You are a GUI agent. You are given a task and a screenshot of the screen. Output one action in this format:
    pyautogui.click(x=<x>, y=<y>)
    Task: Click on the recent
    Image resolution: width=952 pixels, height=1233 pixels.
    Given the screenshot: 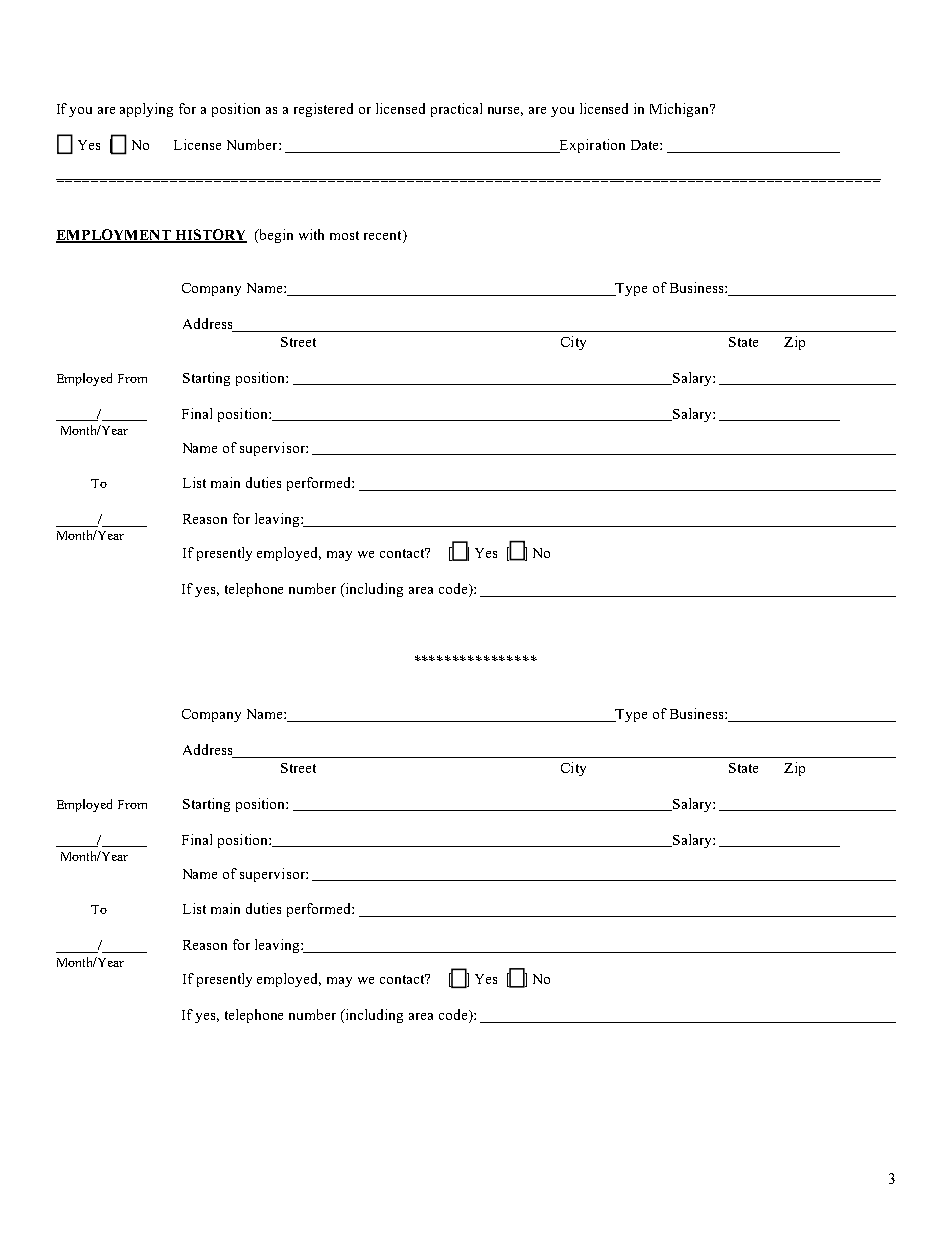 What is the action you would take?
    pyautogui.click(x=384, y=235)
